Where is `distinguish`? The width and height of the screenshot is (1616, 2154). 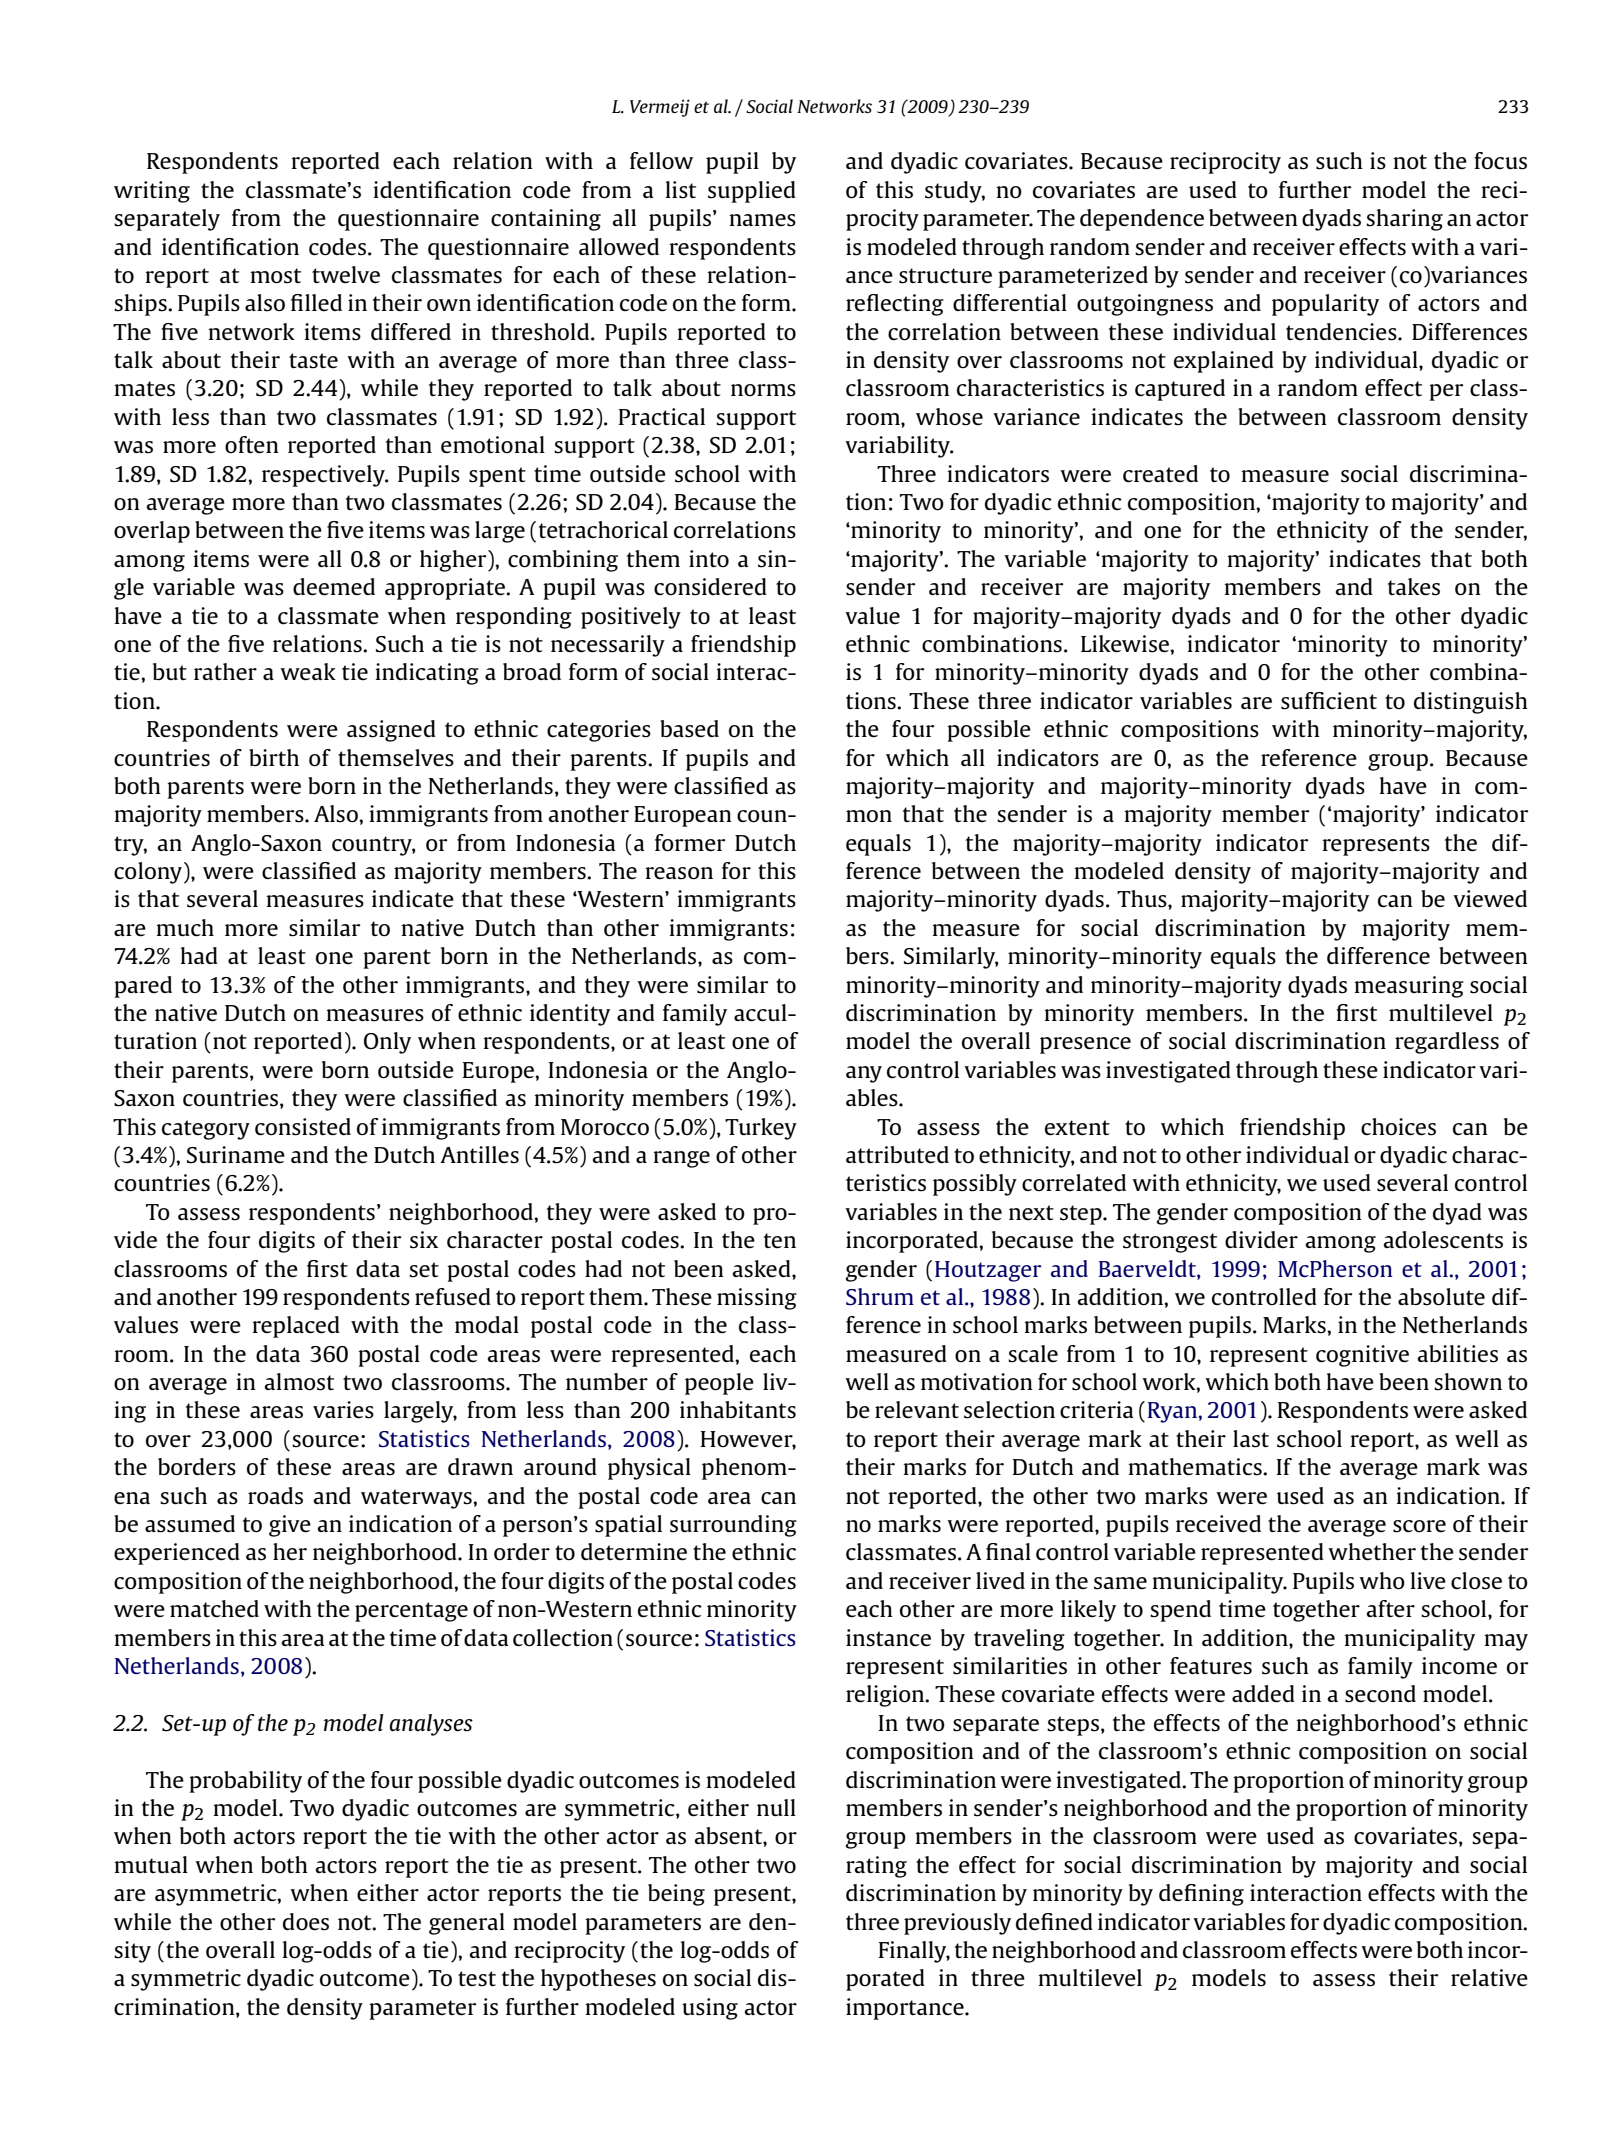 distinguish is located at coordinates (1471, 703).
